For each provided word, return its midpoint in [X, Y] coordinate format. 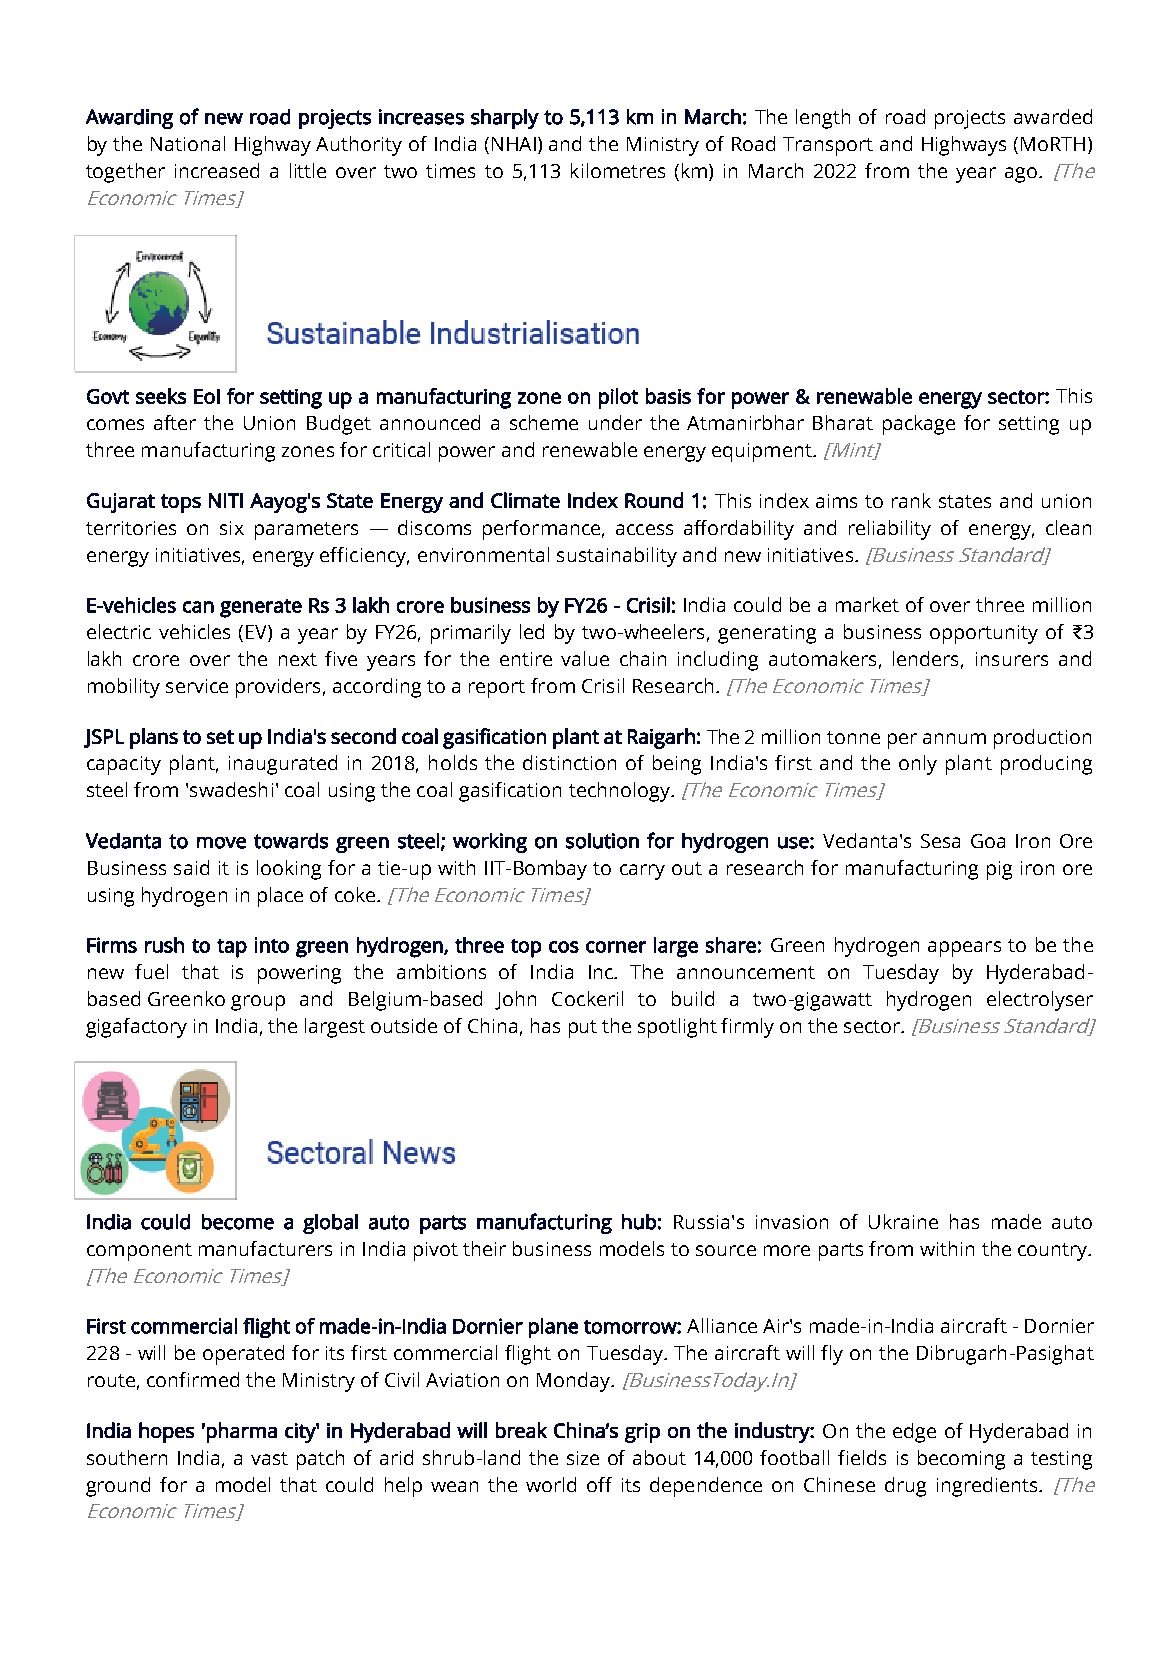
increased [217, 170]
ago [1022, 175]
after [175, 422]
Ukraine [903, 1221]
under [615, 422]
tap [232, 948]
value [585, 658]
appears [964, 949]
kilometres [618, 170]
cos [564, 947]
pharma [242, 1432]
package [919, 425]
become [238, 1222]
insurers [1012, 659]
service [197, 686]
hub [639, 1222]
